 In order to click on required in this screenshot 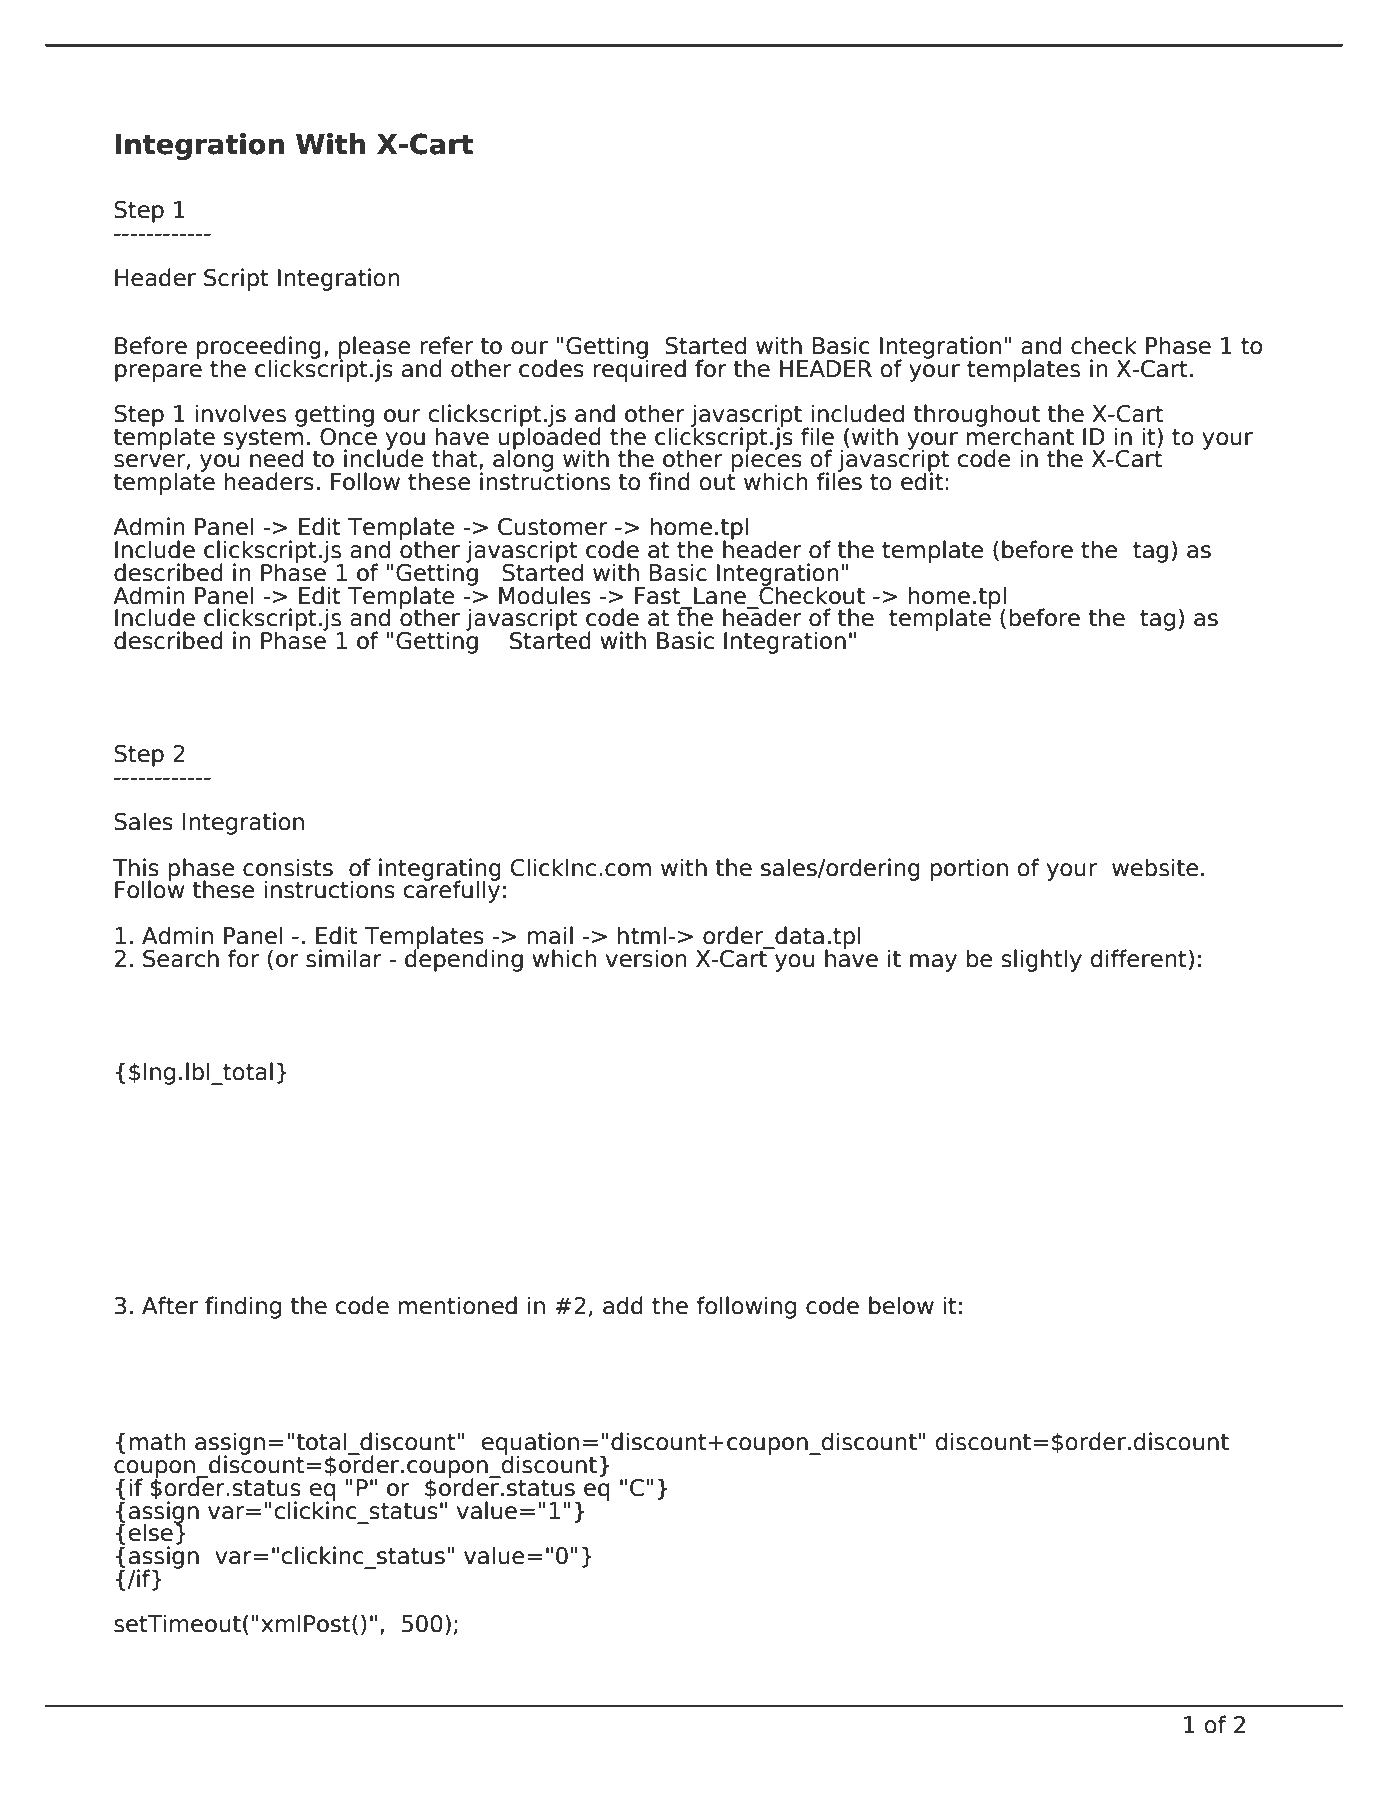, I will do `click(639, 369)`.
